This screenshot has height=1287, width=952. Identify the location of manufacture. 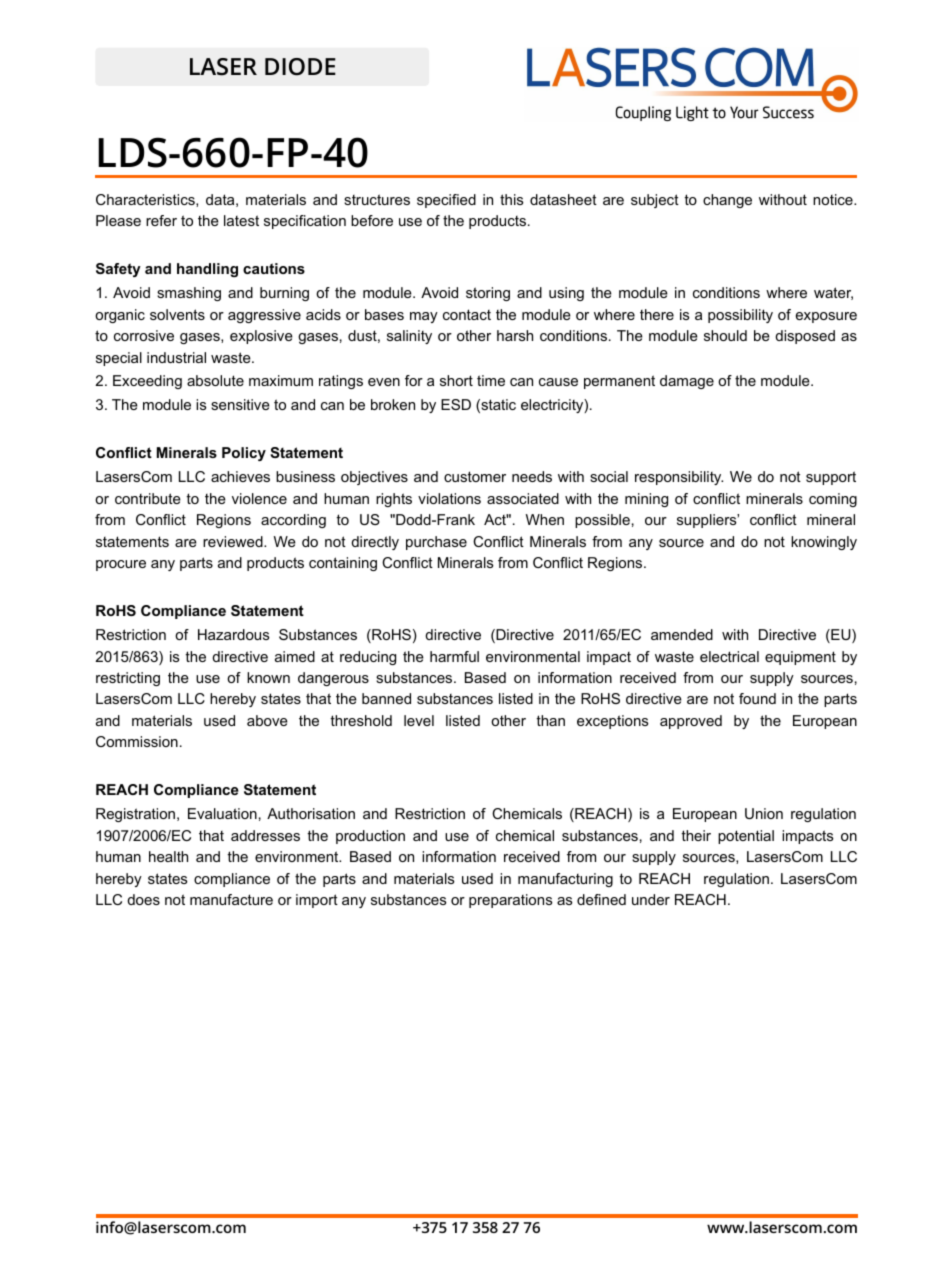
(231, 899).
